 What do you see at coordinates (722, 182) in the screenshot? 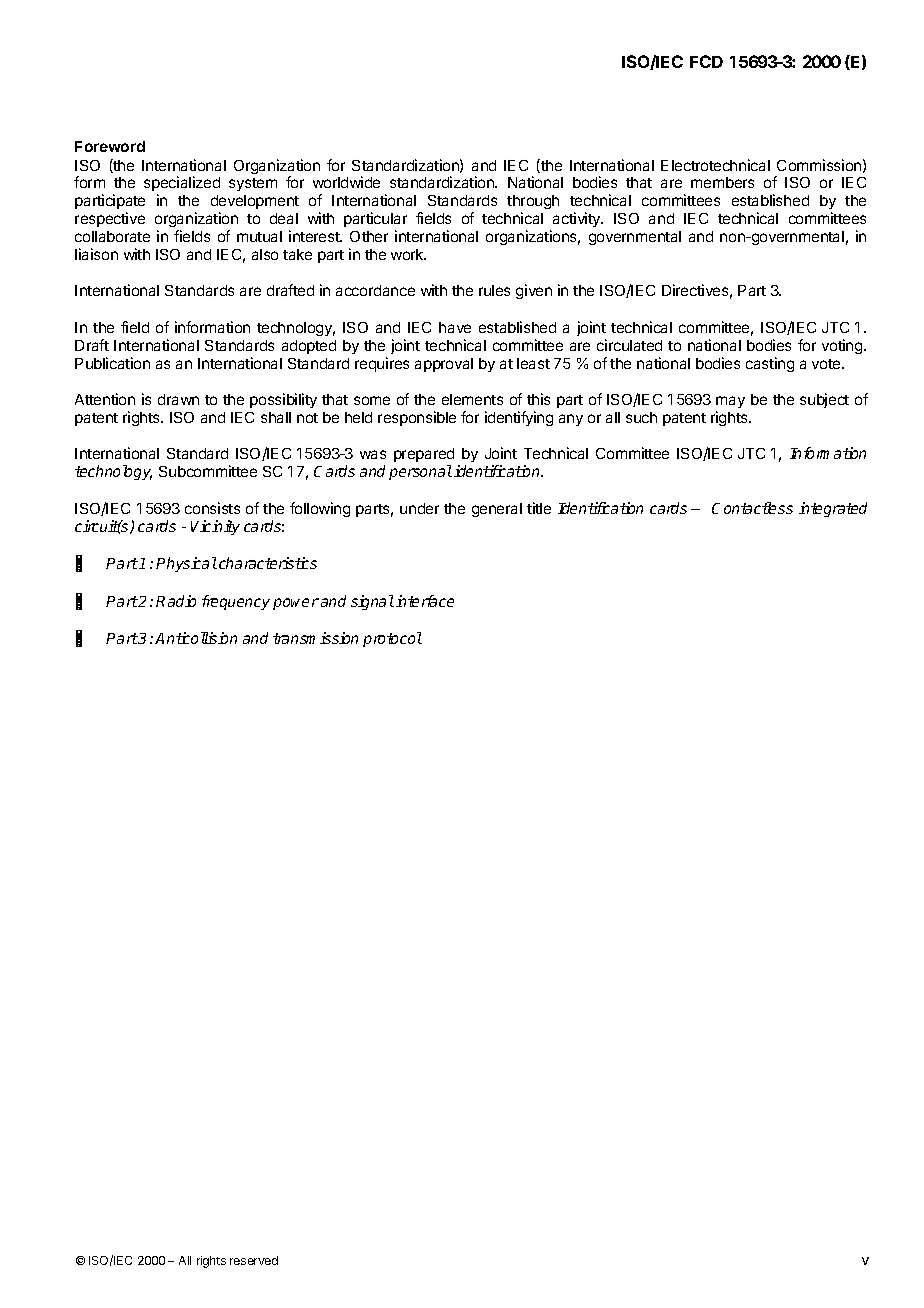
I see `members` at bounding box center [722, 182].
